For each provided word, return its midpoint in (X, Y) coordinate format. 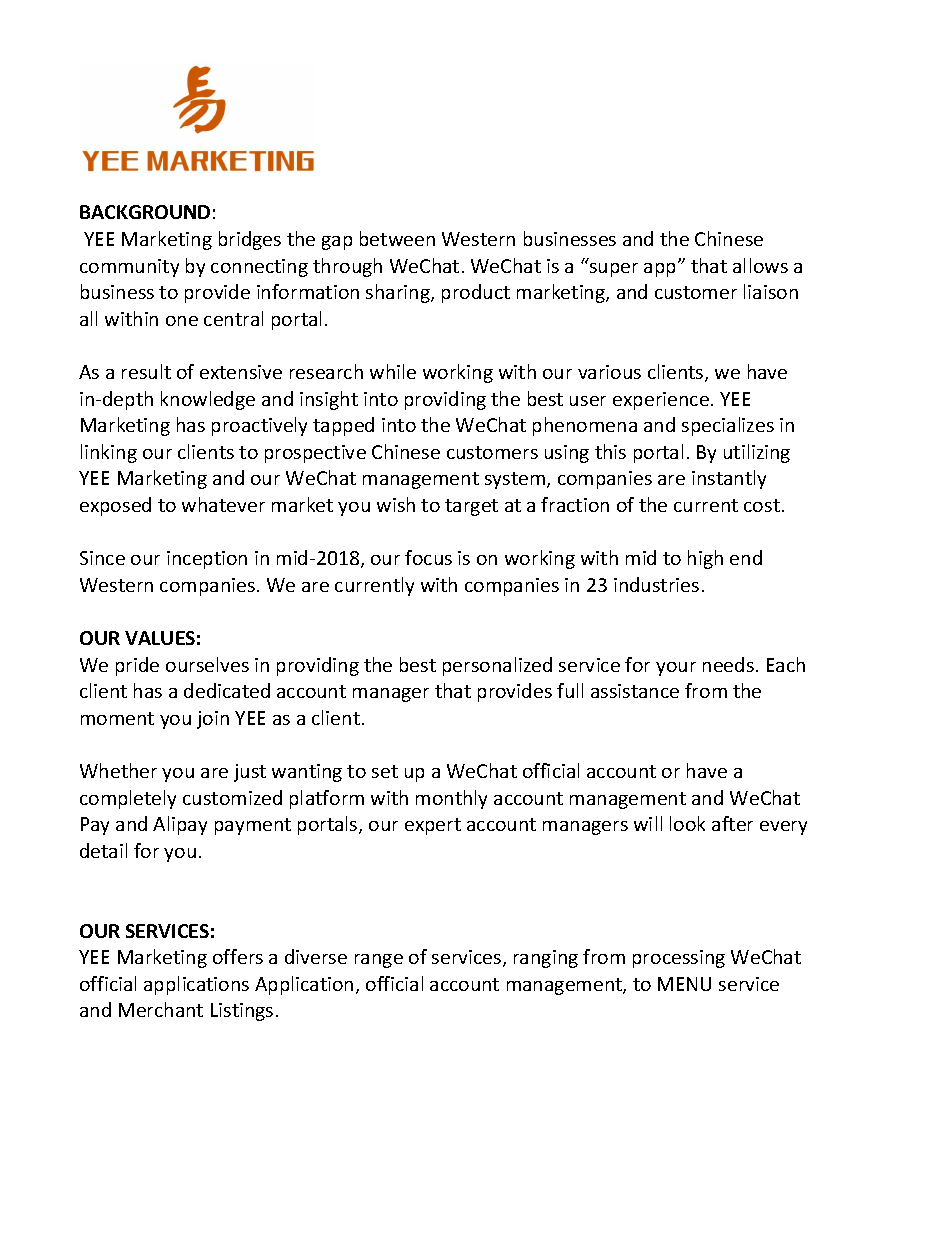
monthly (451, 799)
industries (656, 584)
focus (428, 557)
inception (207, 560)
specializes (728, 426)
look (687, 823)
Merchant (161, 1009)
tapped (343, 426)
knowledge (208, 400)
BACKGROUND (145, 212)
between (397, 238)
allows (760, 265)
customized (232, 797)
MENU (684, 984)
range (379, 961)
